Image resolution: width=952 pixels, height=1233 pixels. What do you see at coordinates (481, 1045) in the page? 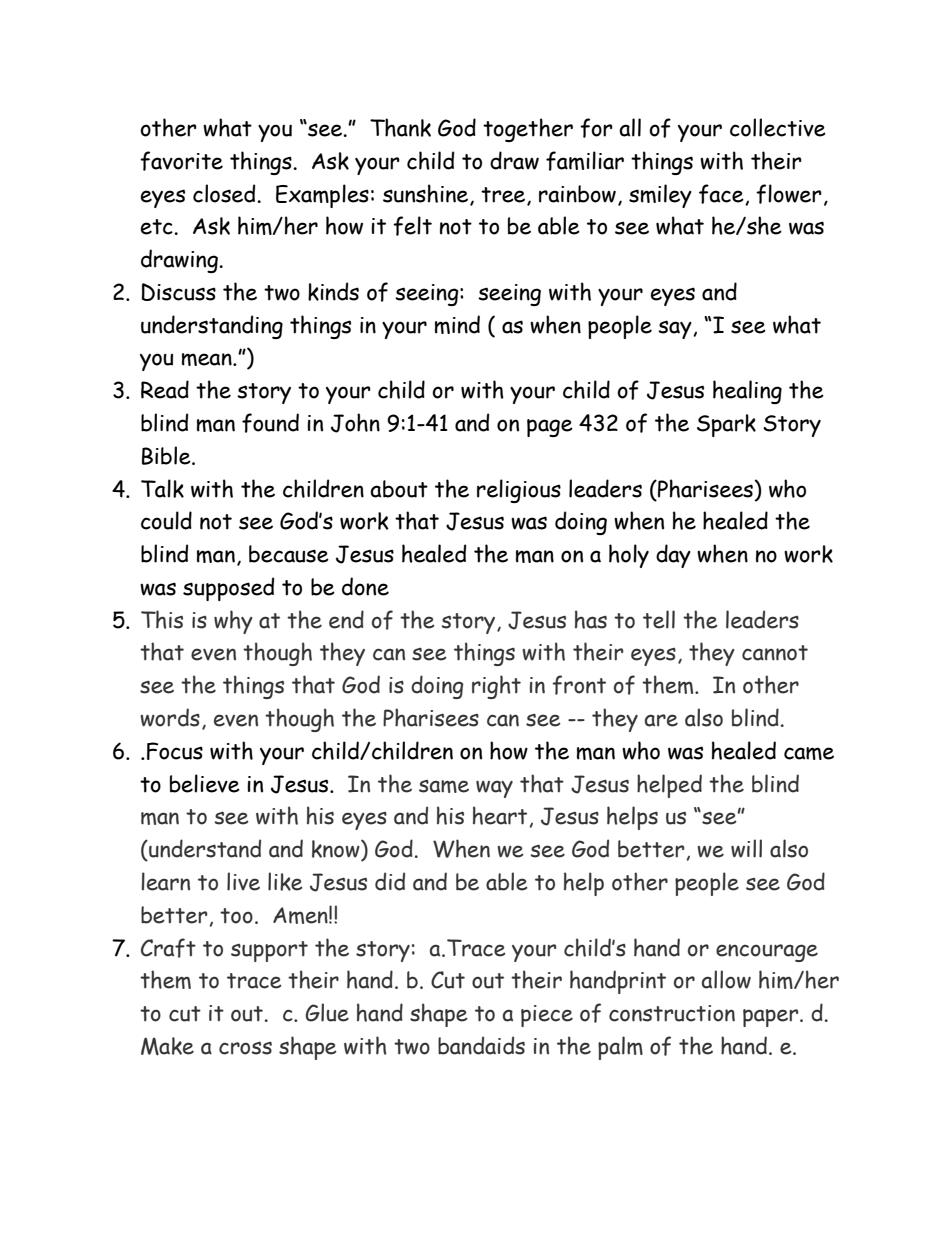
I see `bandaids` at bounding box center [481, 1045].
